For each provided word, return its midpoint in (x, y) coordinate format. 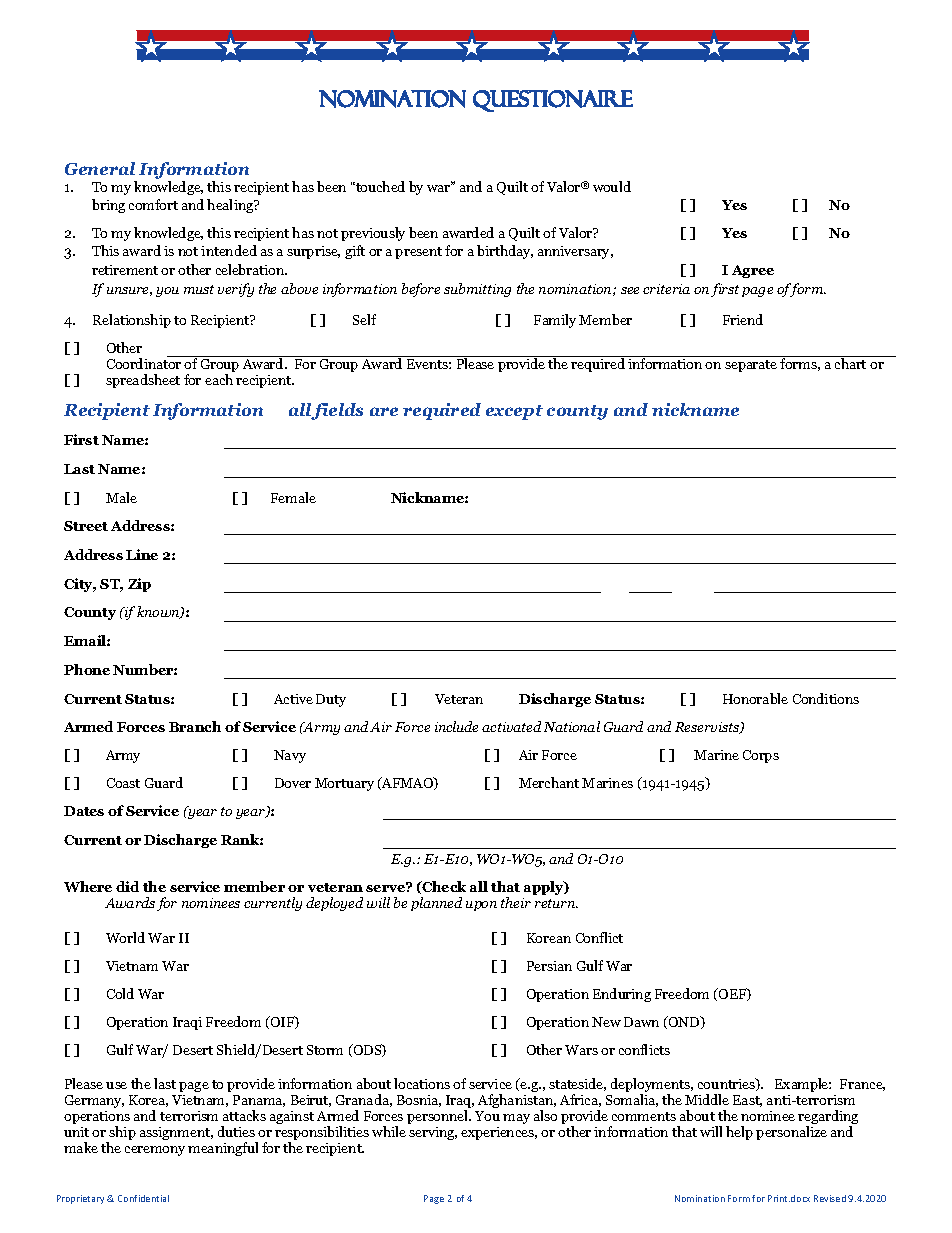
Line (142, 554)
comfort (153, 204)
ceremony (155, 1151)
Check (443, 886)
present (418, 253)
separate (751, 366)
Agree (753, 271)
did (127, 886)
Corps (761, 756)
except (514, 412)
